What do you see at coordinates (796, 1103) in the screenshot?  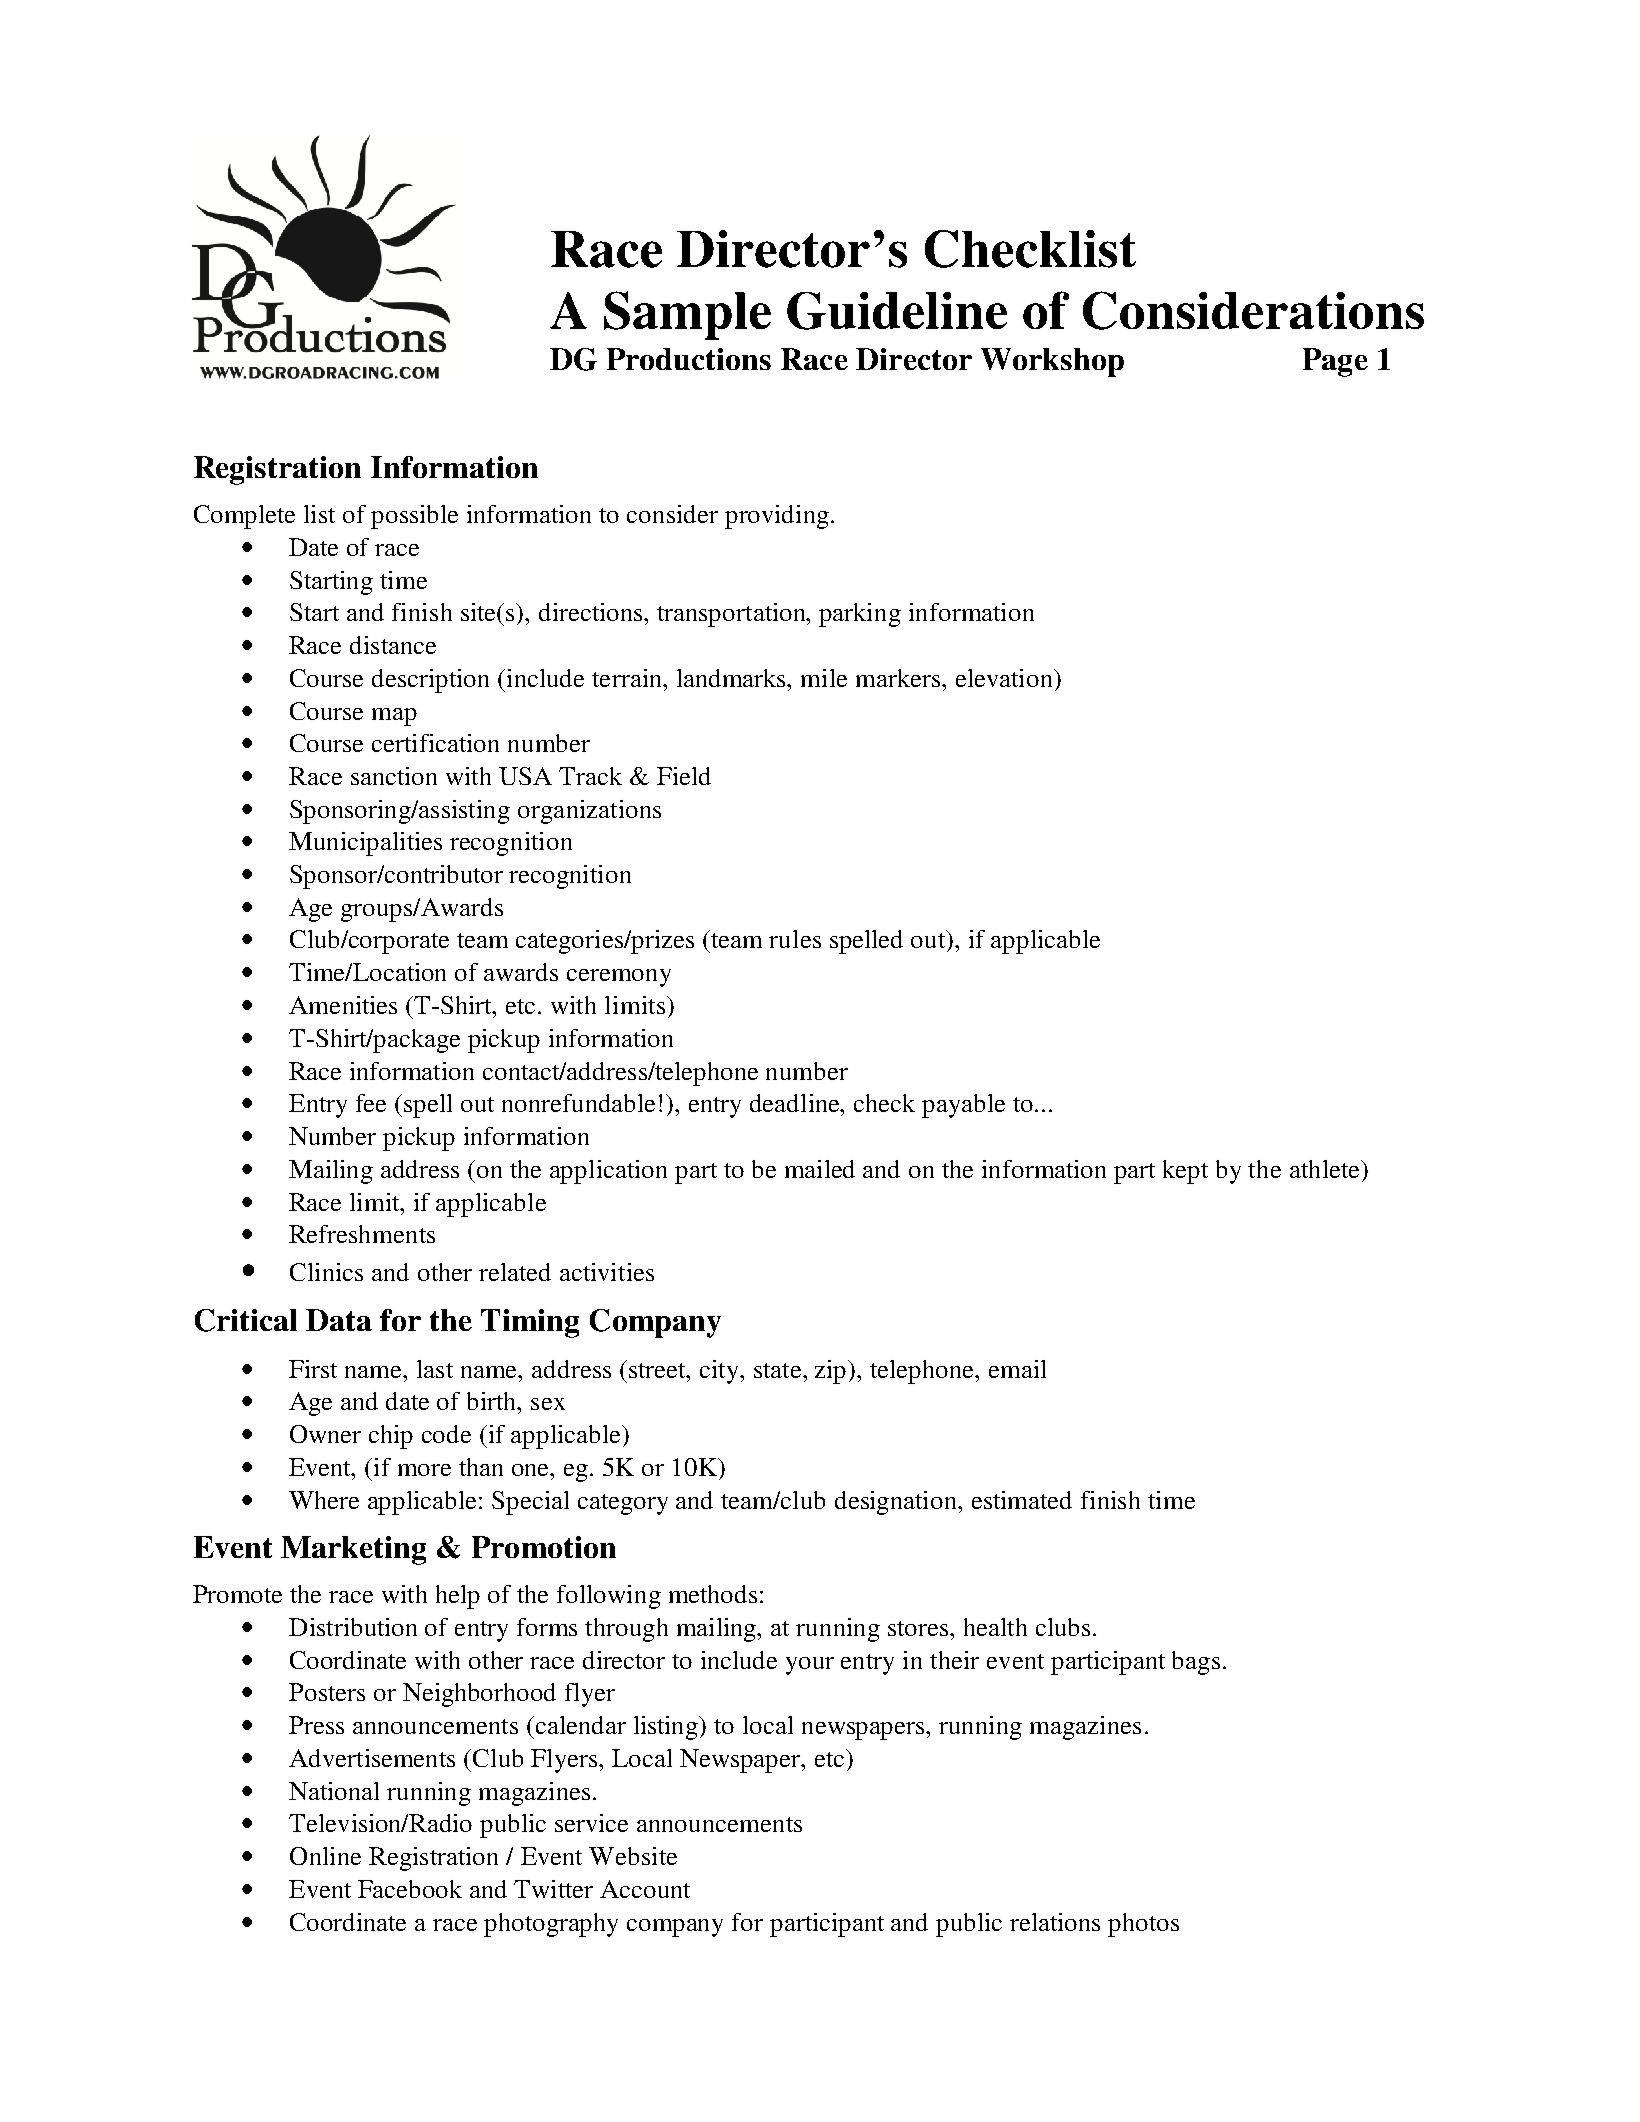 I see `deadline` at bounding box center [796, 1103].
